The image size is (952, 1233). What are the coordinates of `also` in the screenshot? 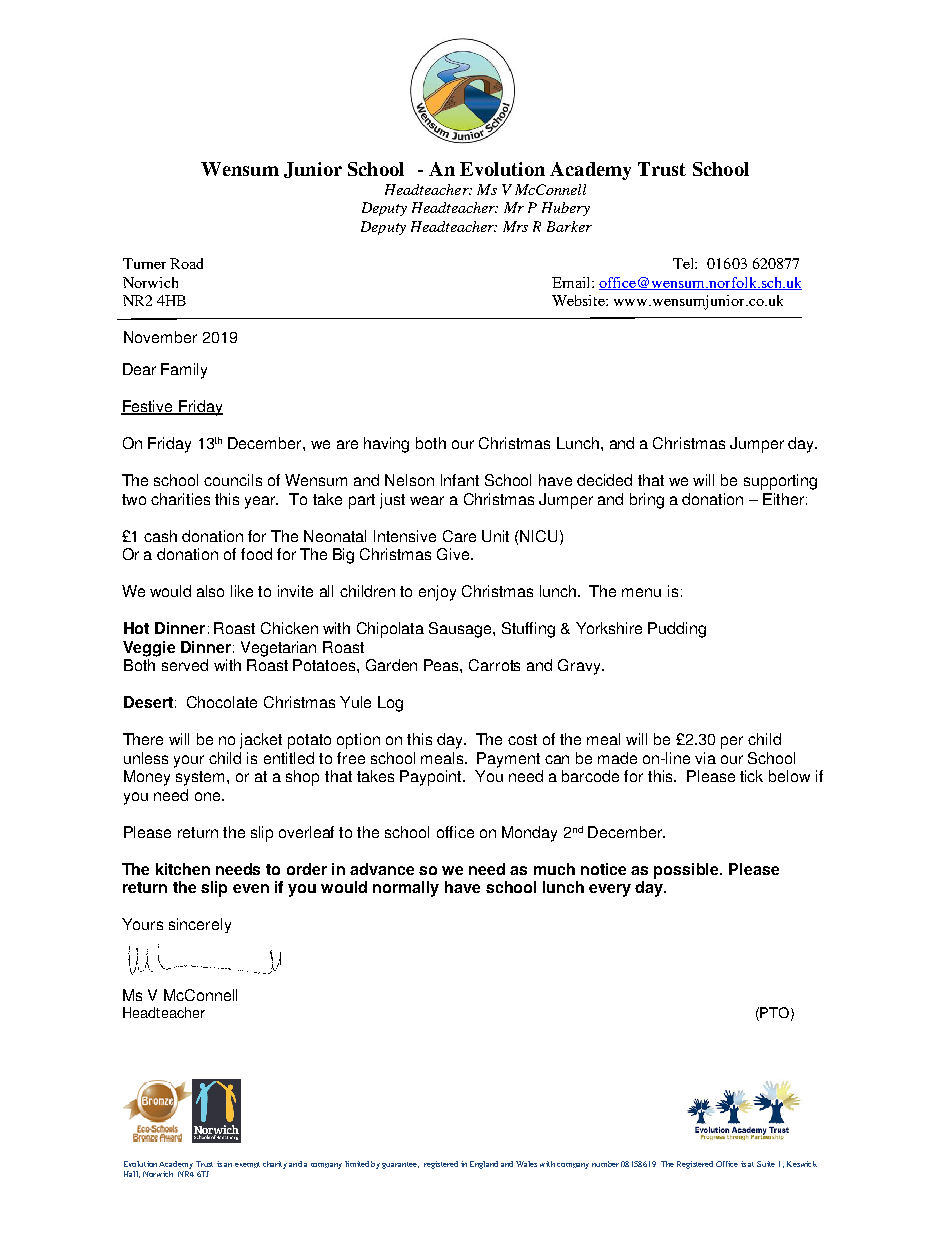 It's located at (210, 591).
